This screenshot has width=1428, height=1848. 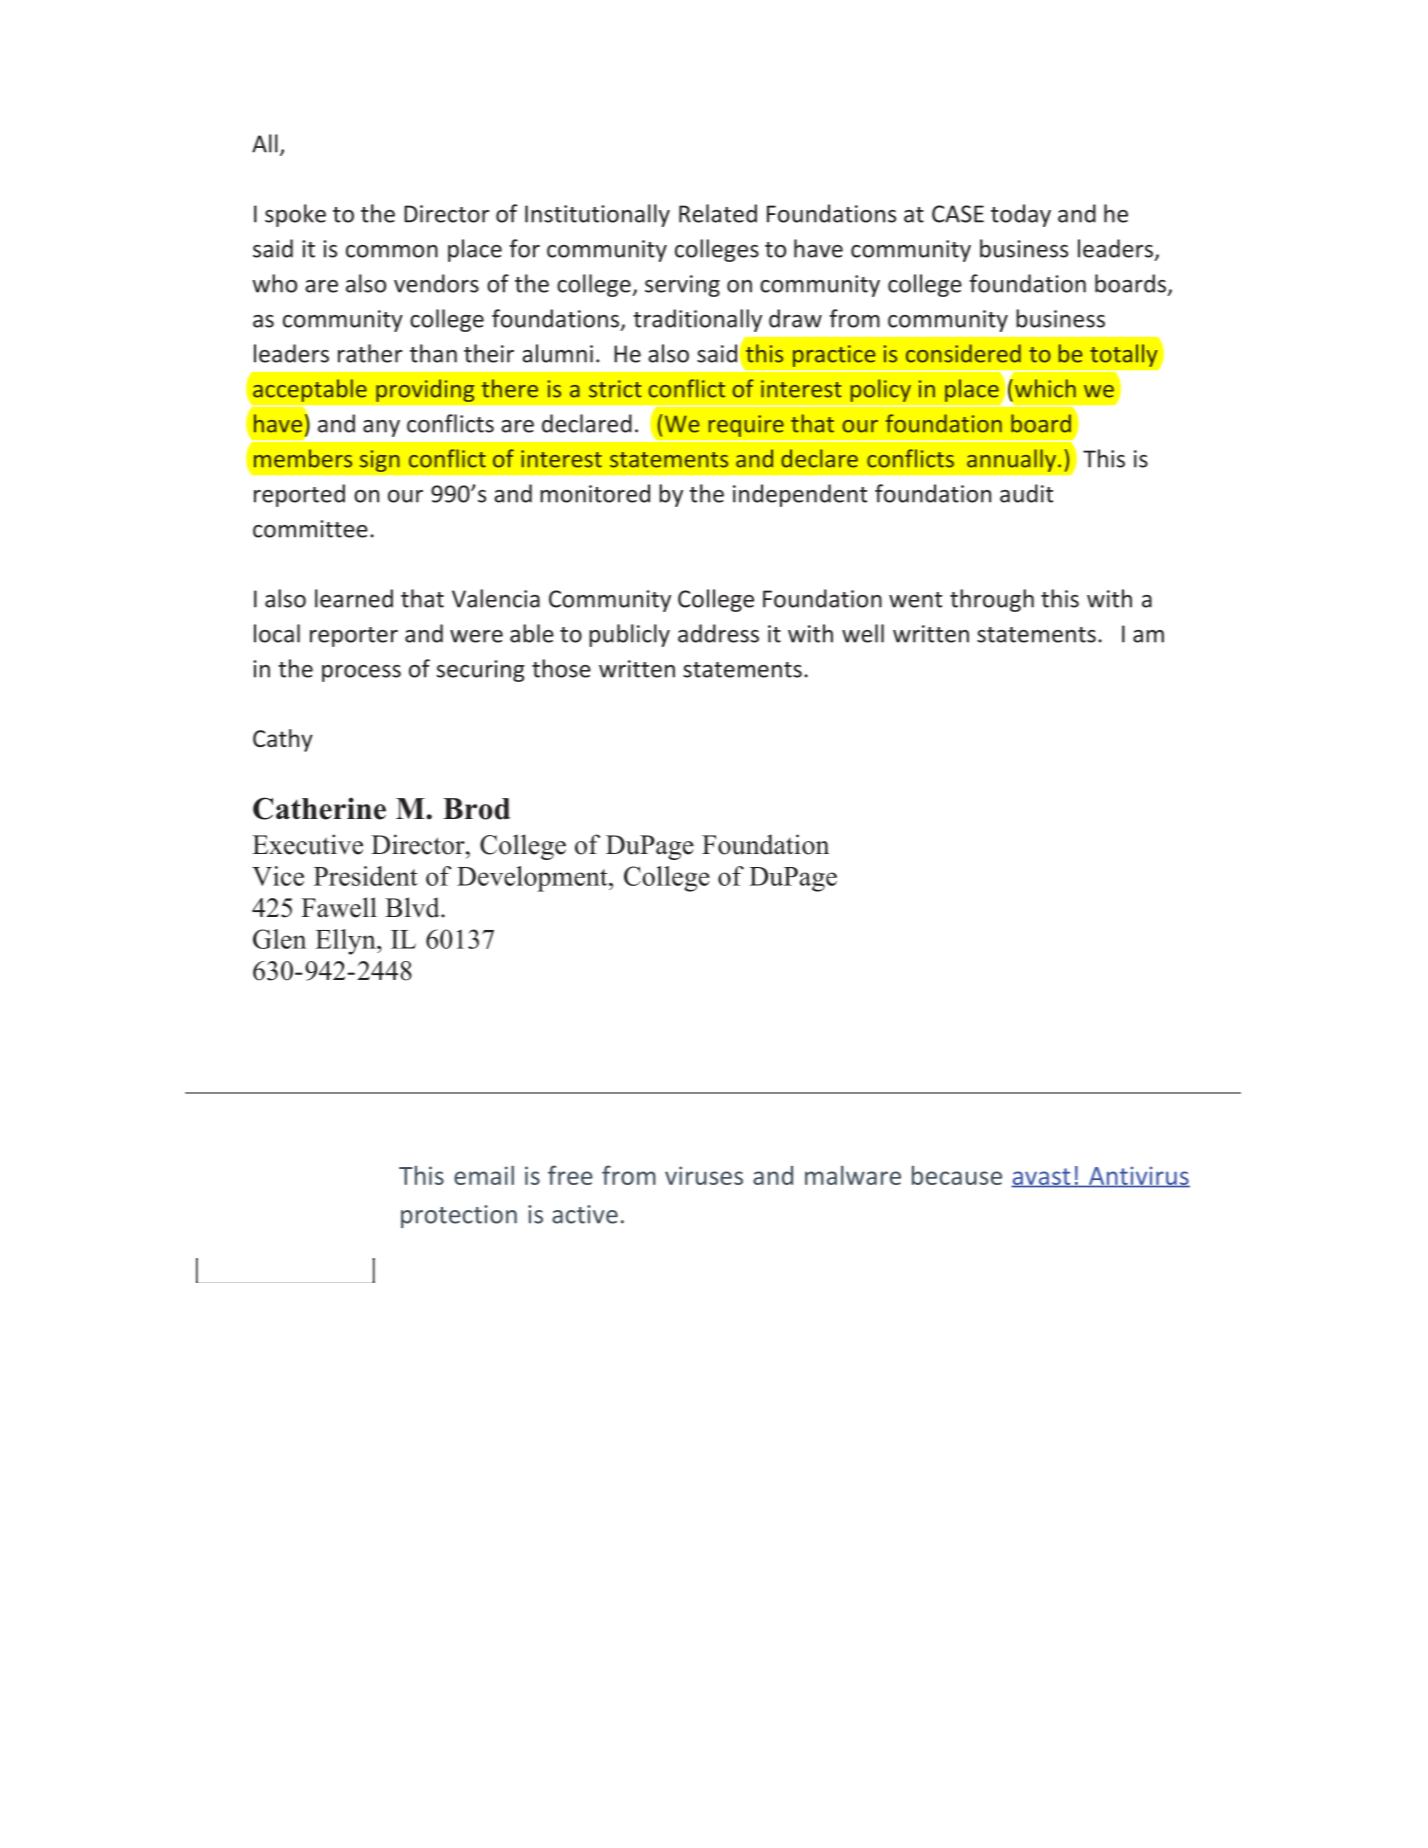 I want to click on address, so click(x=718, y=633).
